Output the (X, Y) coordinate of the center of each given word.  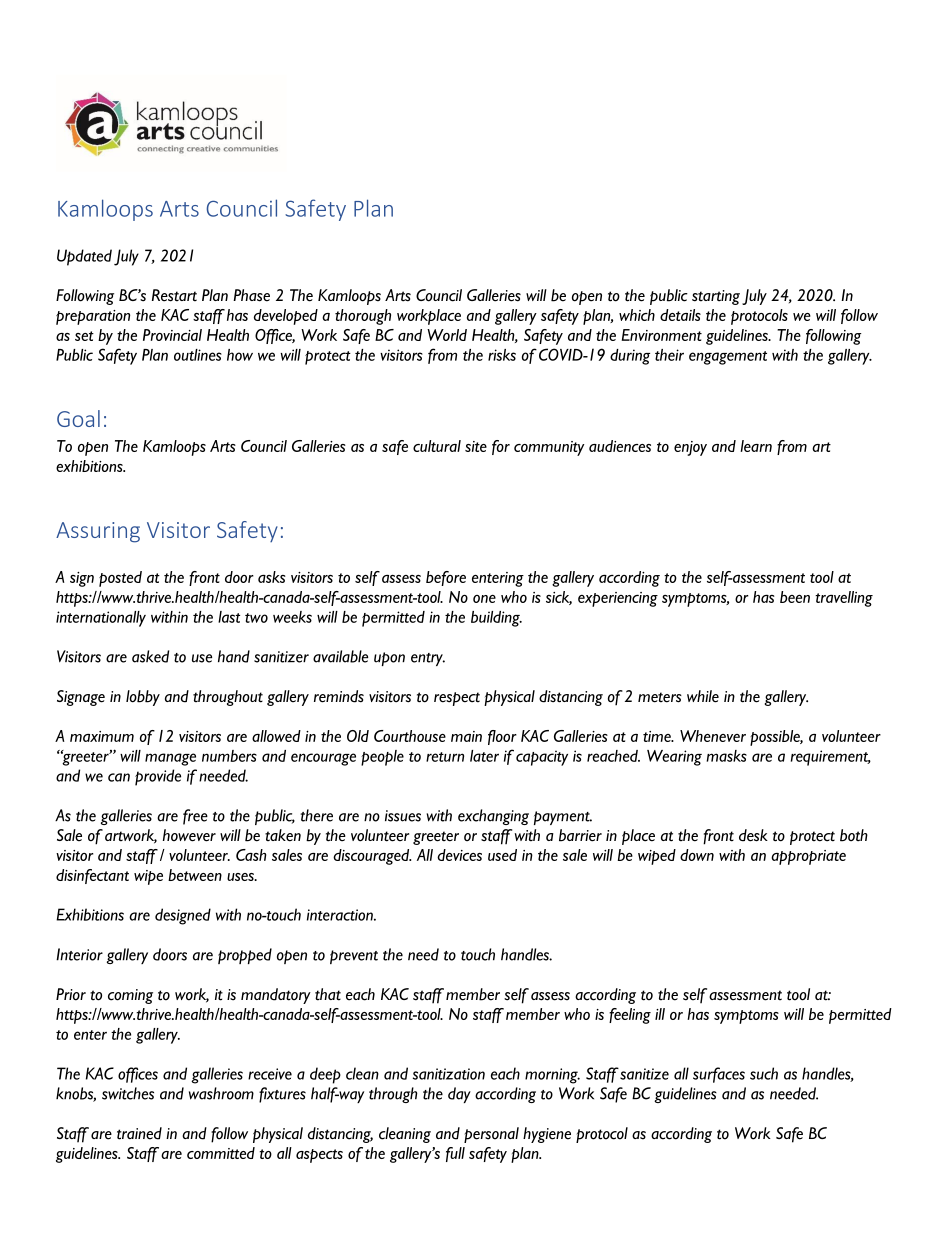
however (189, 835)
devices (459, 855)
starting (716, 297)
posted (120, 579)
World (447, 335)
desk (753, 835)
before (446, 578)
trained (139, 1133)
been (795, 597)
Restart (174, 295)
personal (491, 1135)
